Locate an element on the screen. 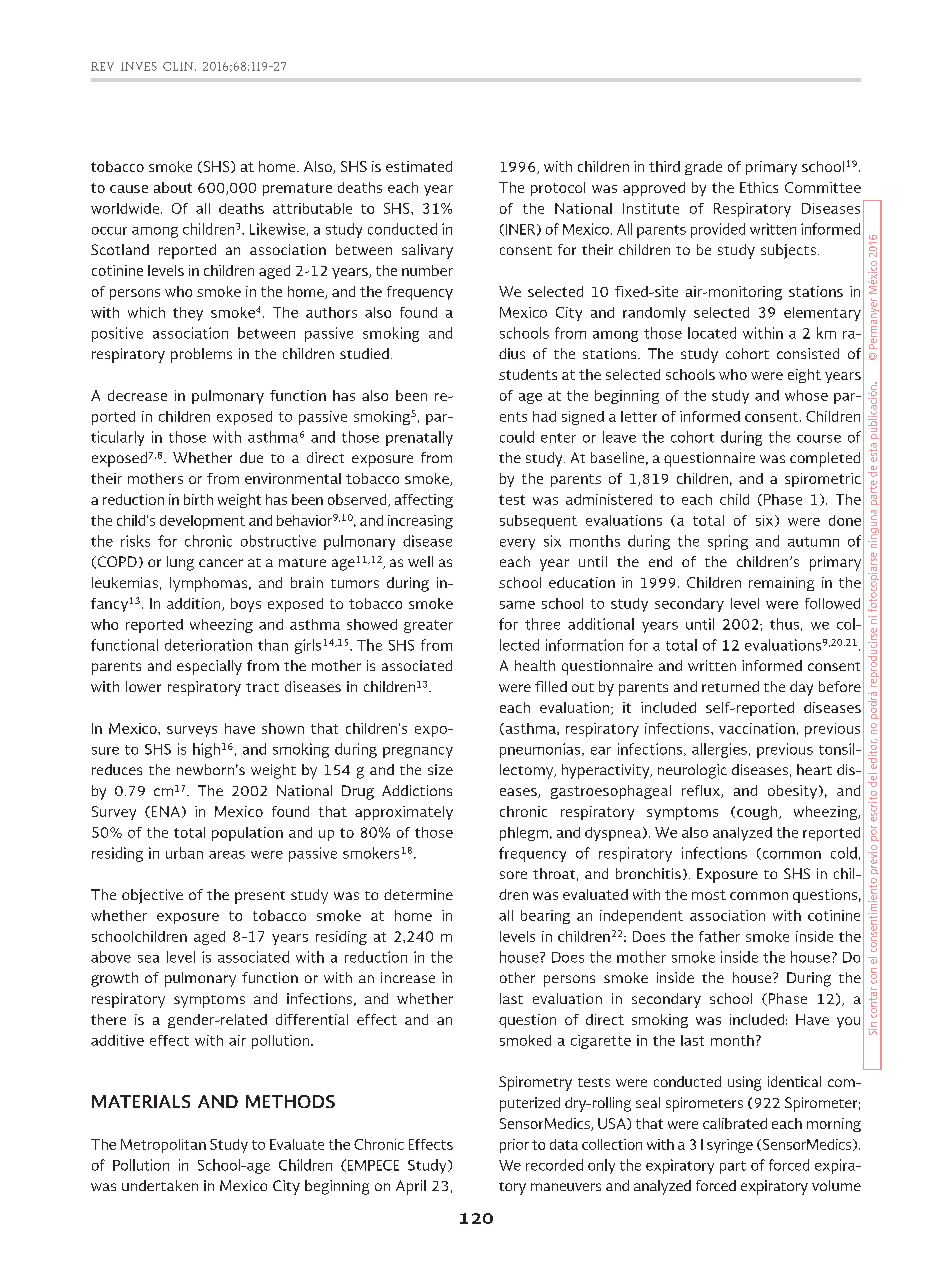 This screenshot has height=1270, width=952. INVES is located at coordinates (139, 66).
